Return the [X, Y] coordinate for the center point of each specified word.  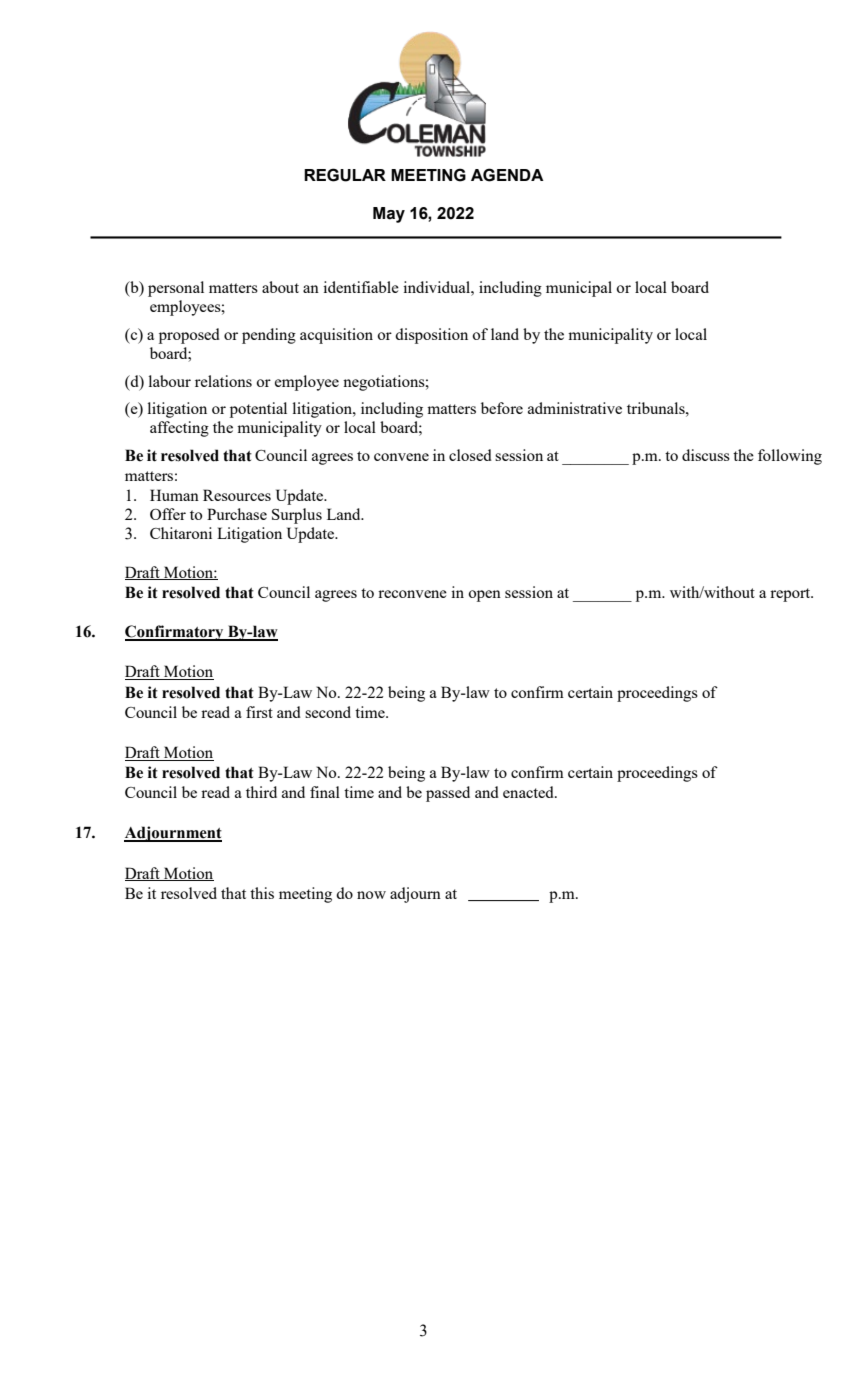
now [371, 895]
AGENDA [507, 175]
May [389, 215]
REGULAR [345, 175]
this [262, 893]
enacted [529, 792]
